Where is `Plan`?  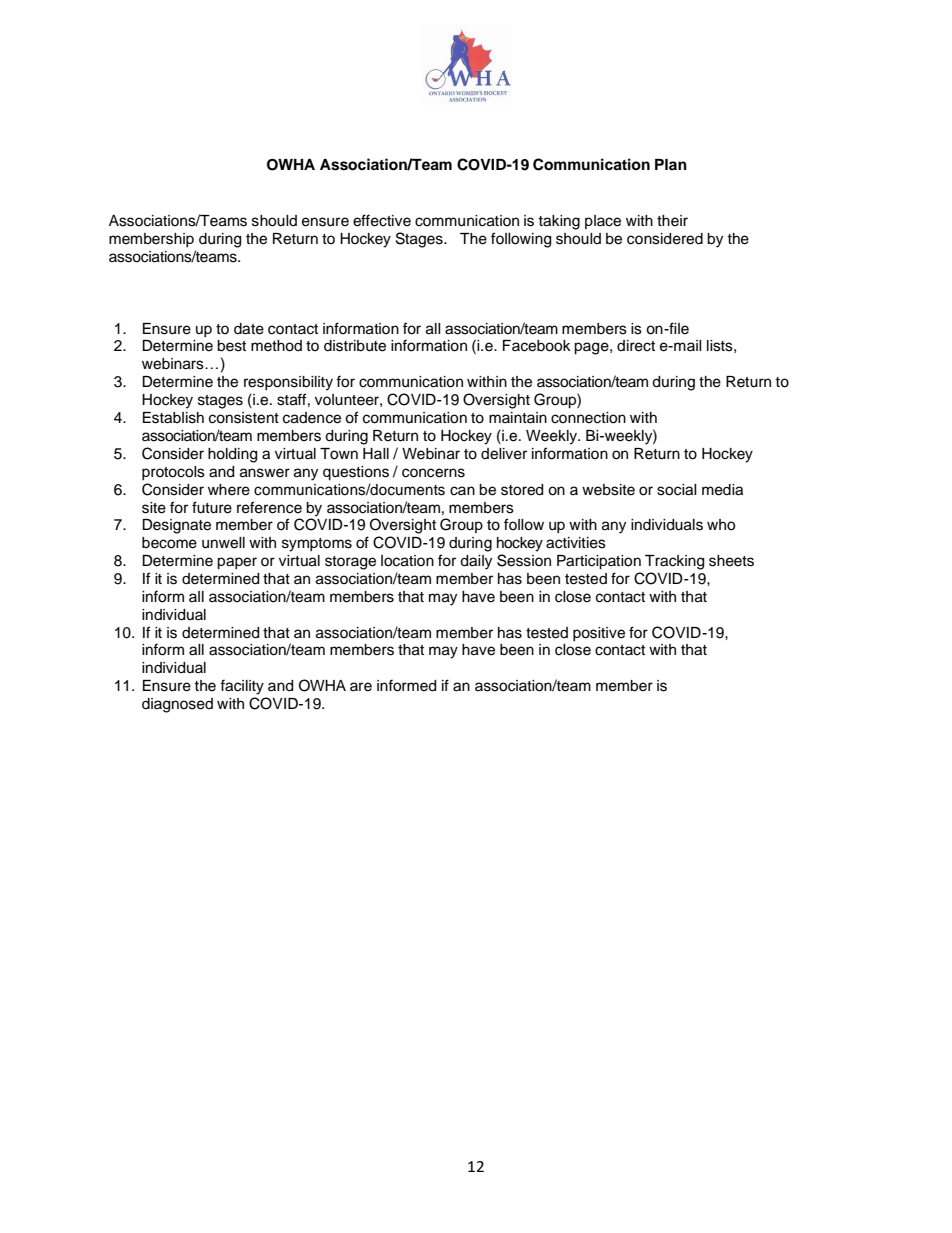
Plan is located at coordinates (671, 164).
